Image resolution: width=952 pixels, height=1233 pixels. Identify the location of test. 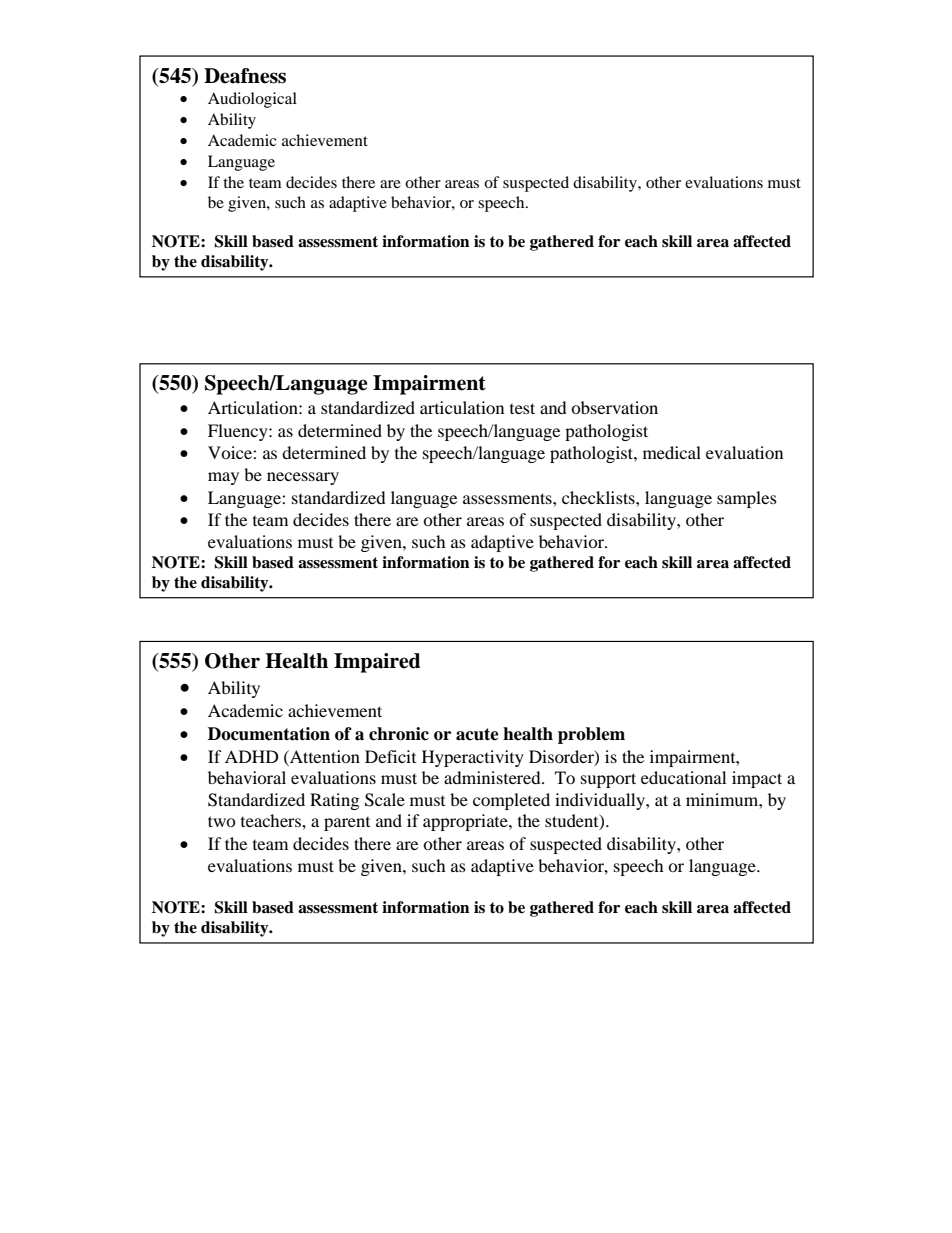
(522, 408).
